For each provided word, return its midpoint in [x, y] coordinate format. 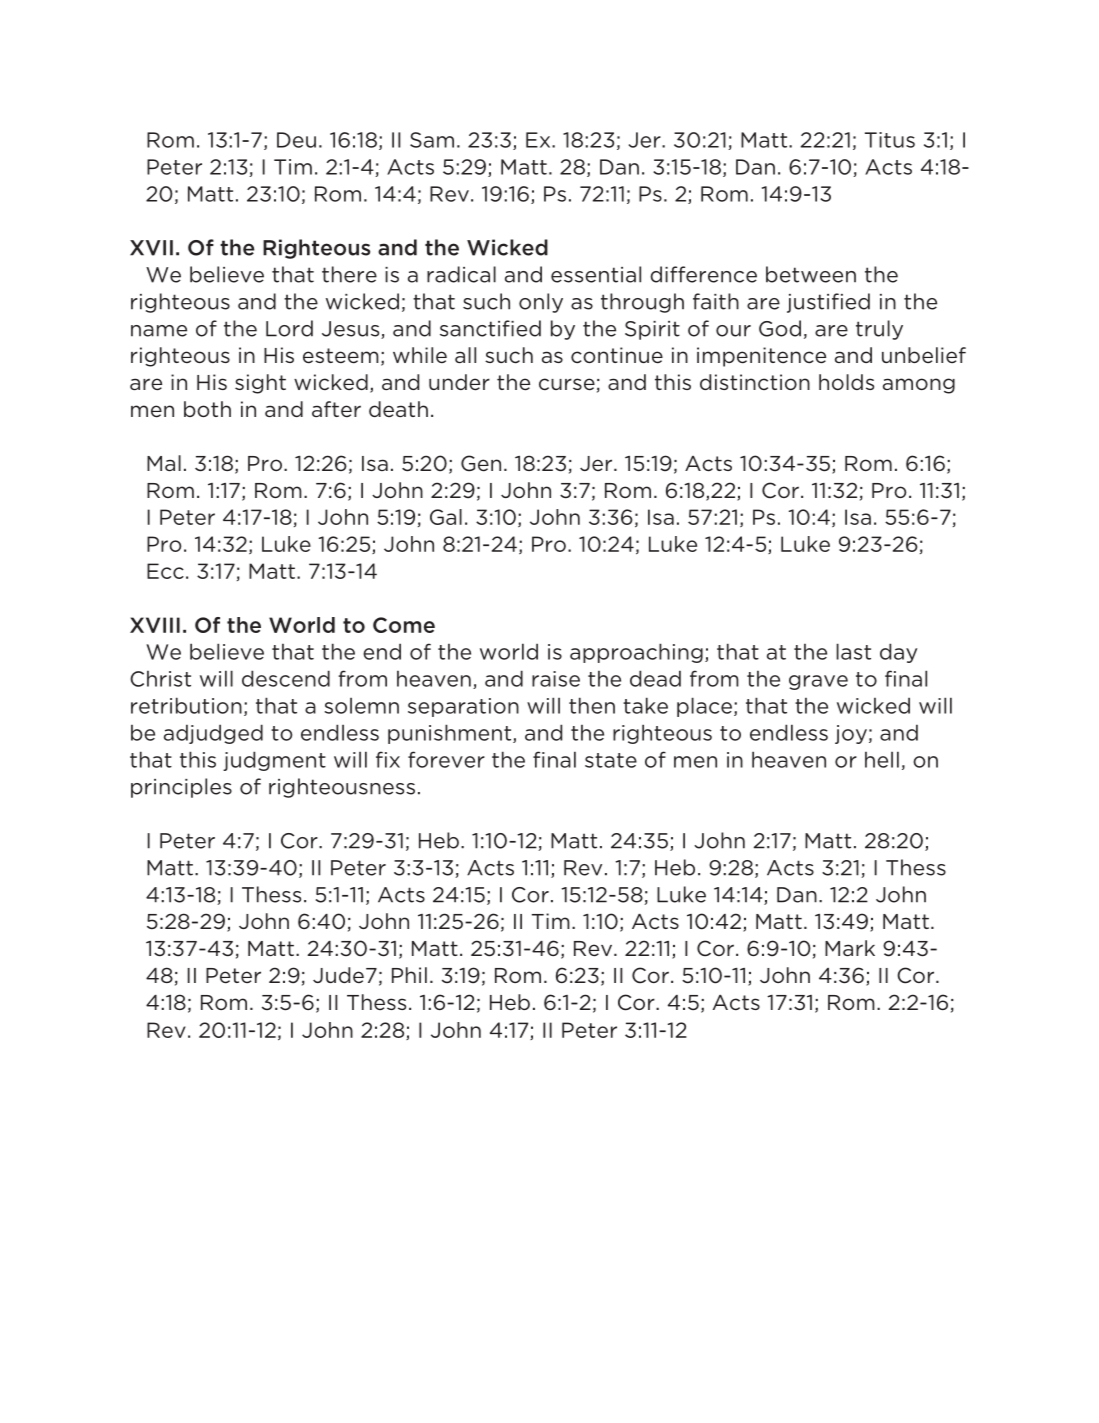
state [611, 760]
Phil [409, 975]
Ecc [165, 571]
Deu [296, 140]
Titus [890, 140]
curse [567, 384]
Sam [432, 140]
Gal [446, 517]
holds [846, 382]
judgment [274, 761]
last [853, 651]
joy [851, 734]
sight [260, 384]
